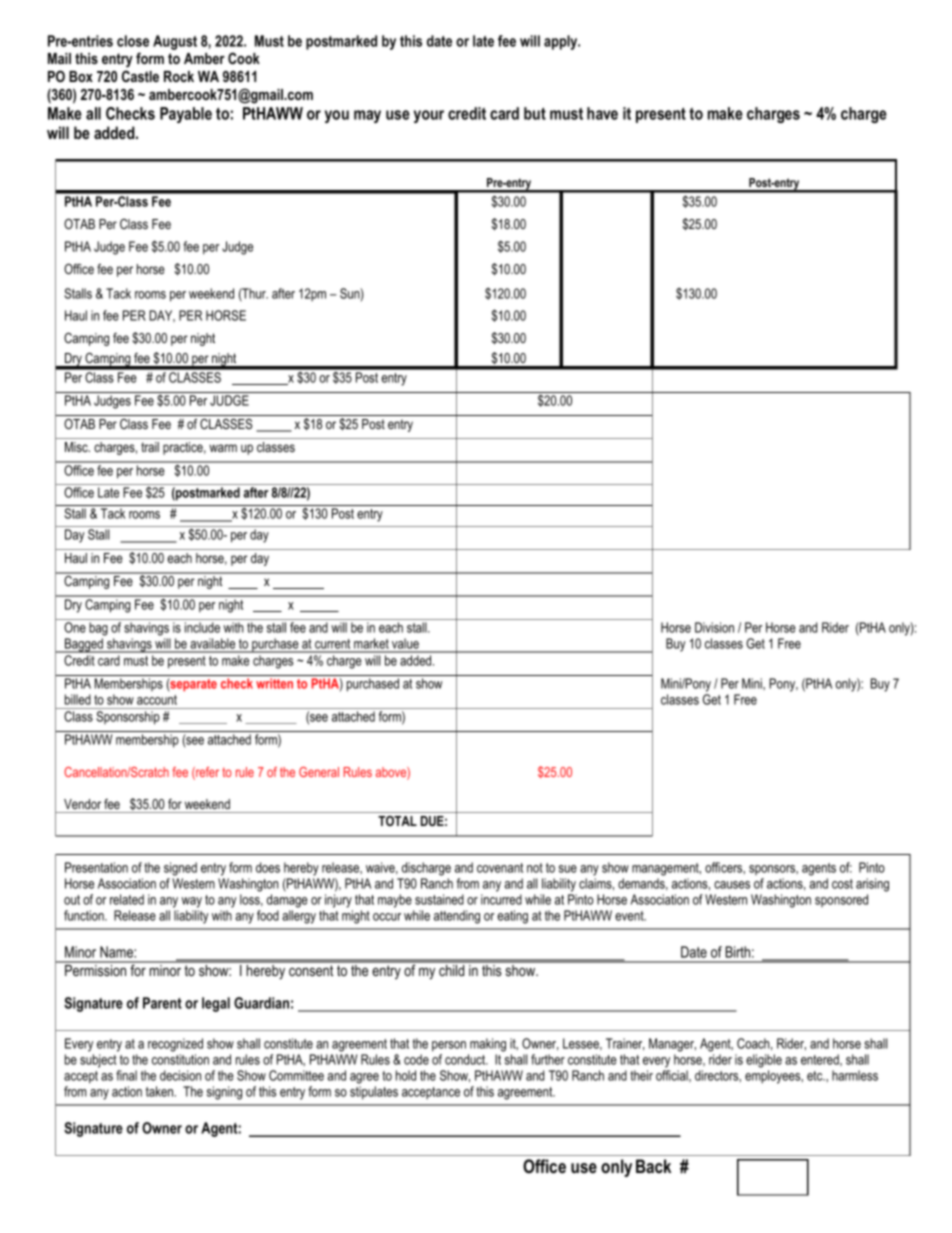 This screenshot has height=1233, width=952. What do you see at coordinates (714, 627) in the screenshot?
I see `Division` at bounding box center [714, 627].
